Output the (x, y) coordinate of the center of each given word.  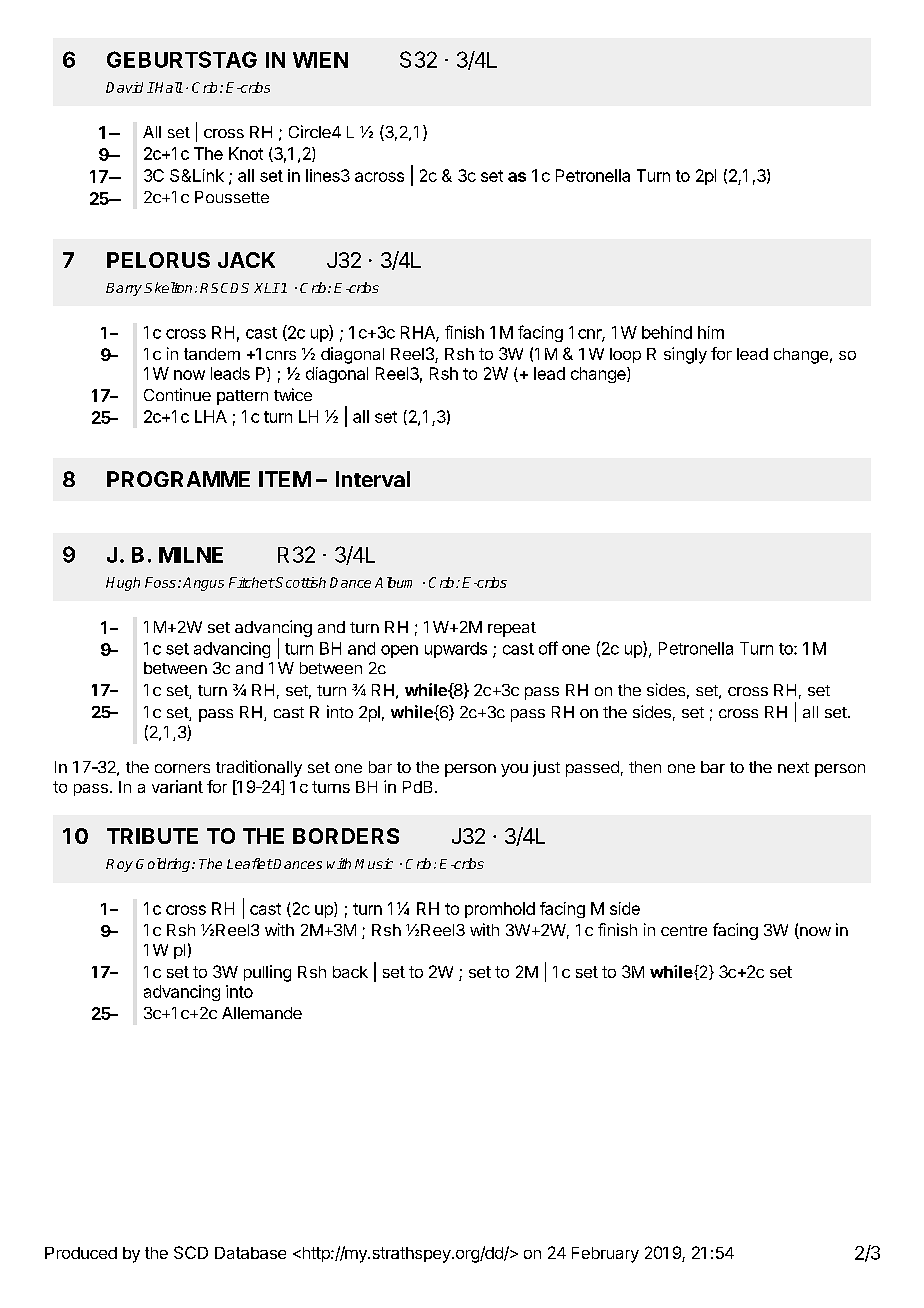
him (711, 332)
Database (250, 1253)
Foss (160, 582)
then (645, 767)
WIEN (320, 60)
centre (684, 930)
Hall (168, 87)
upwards (456, 650)
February (605, 1255)
